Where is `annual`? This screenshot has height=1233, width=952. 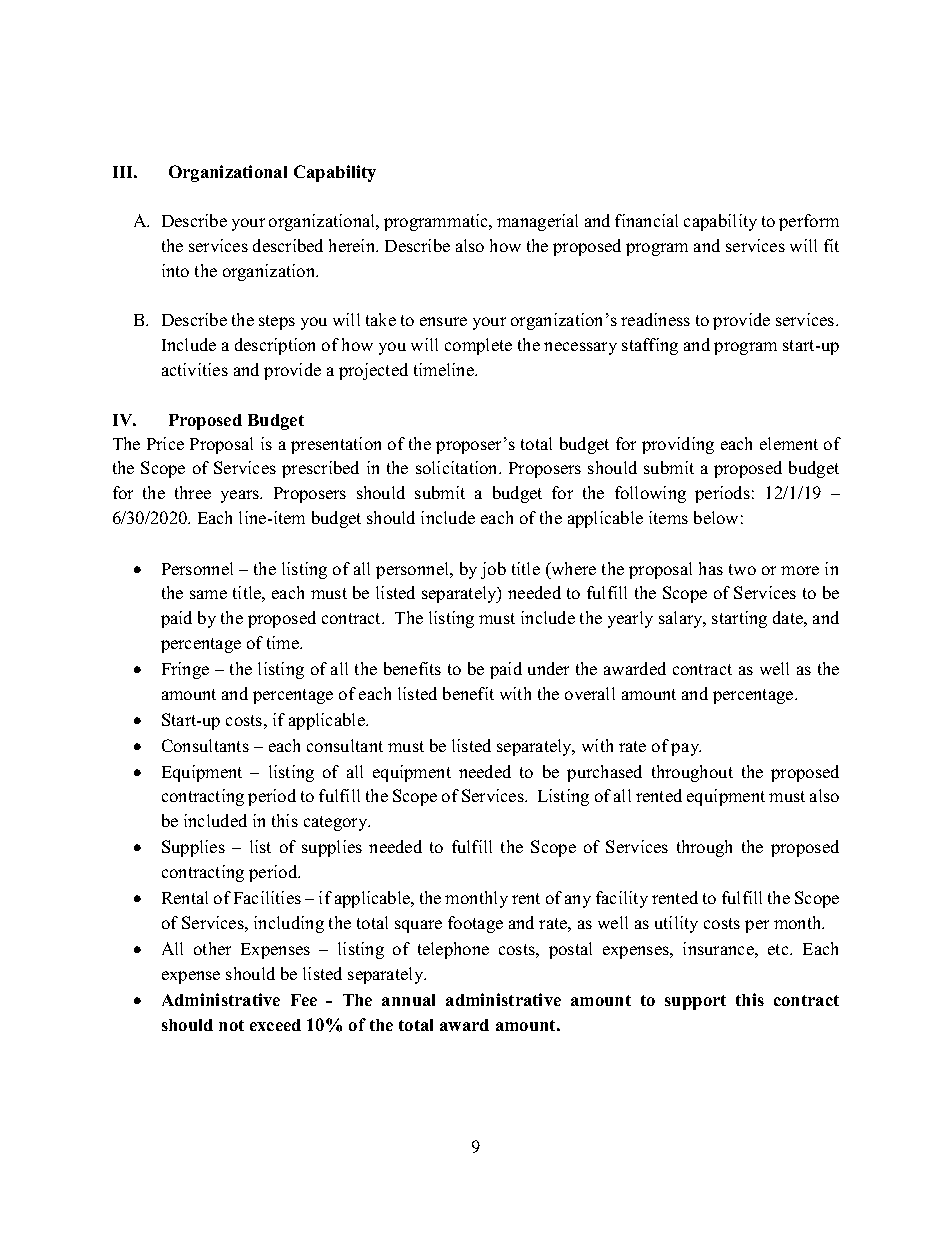 annual is located at coordinates (408, 1000).
